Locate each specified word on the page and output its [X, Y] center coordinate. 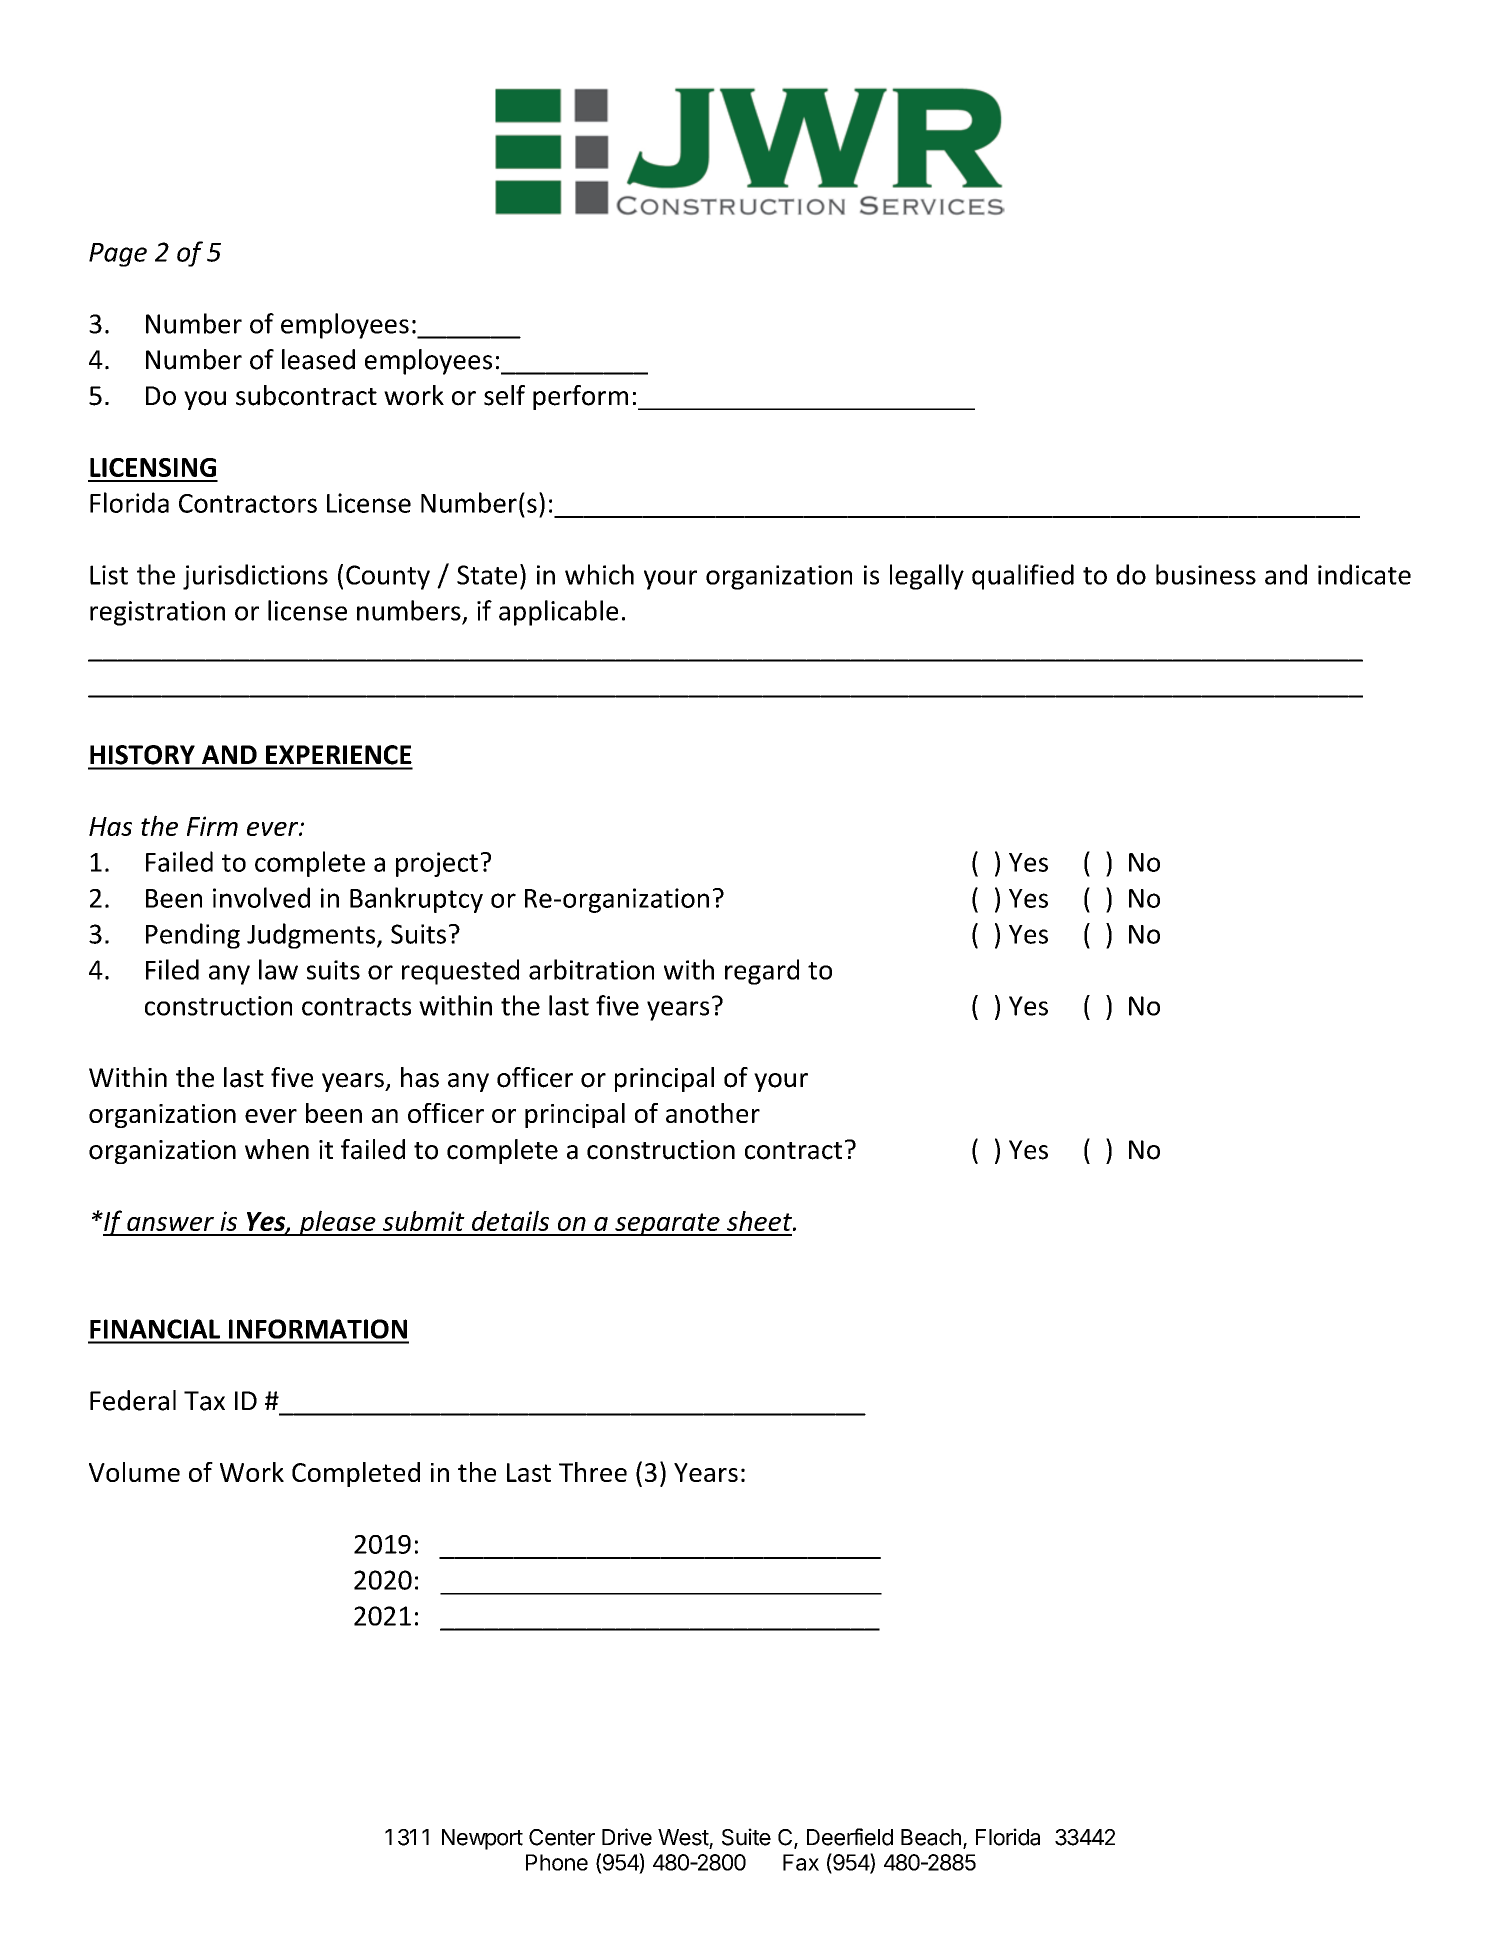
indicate [1364, 574]
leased [318, 359]
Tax [204, 1401]
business [1206, 574]
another [713, 1113]
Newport [482, 1839]
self [504, 395]
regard [762, 972]
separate [667, 1224]
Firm [212, 826]
